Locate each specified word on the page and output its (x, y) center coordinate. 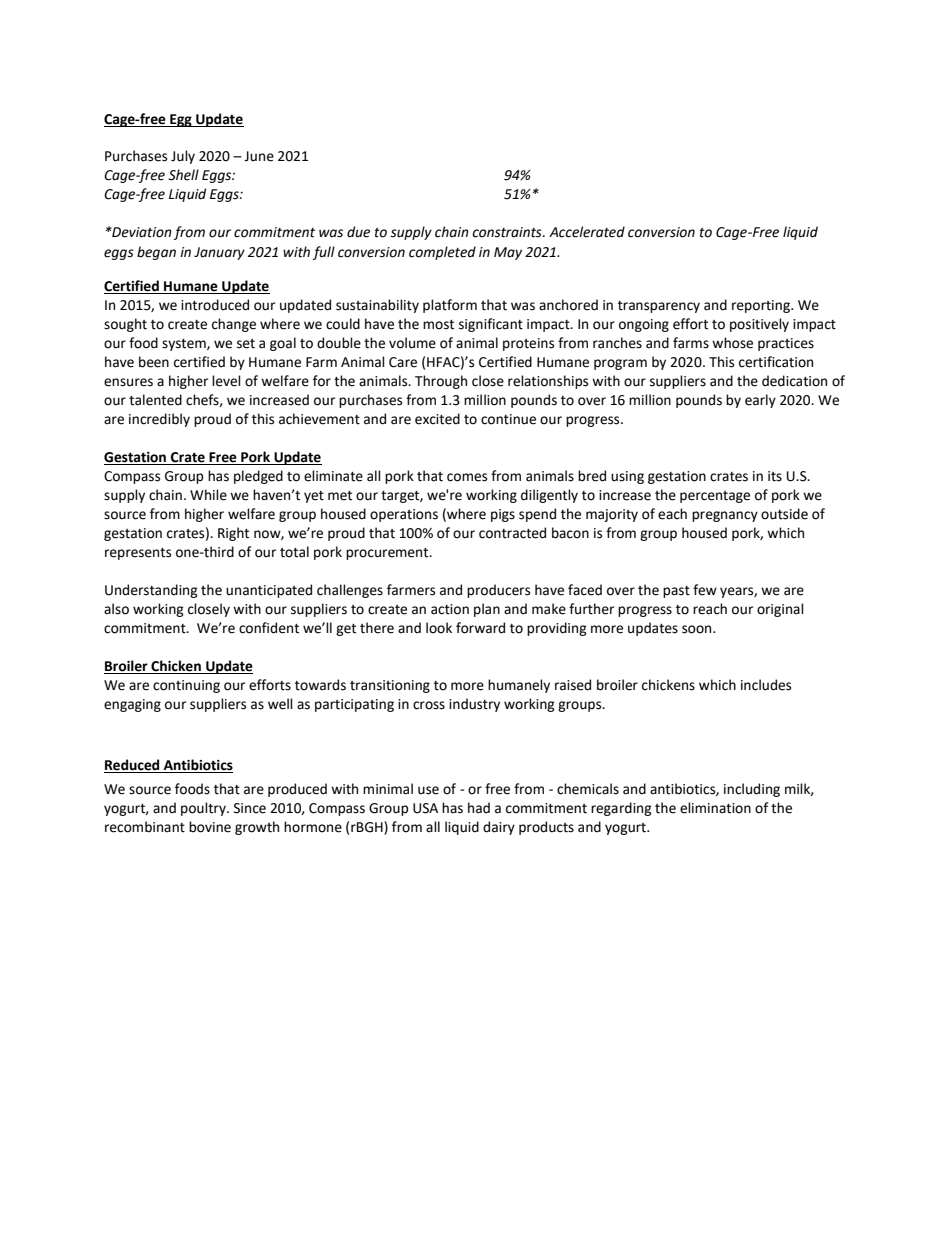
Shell (183, 175)
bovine (210, 827)
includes (766, 685)
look (439, 628)
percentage (715, 497)
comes (467, 477)
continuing (186, 686)
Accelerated (587, 232)
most (438, 325)
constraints (508, 232)
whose (732, 343)
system (185, 345)
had (479, 808)
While (208, 495)
